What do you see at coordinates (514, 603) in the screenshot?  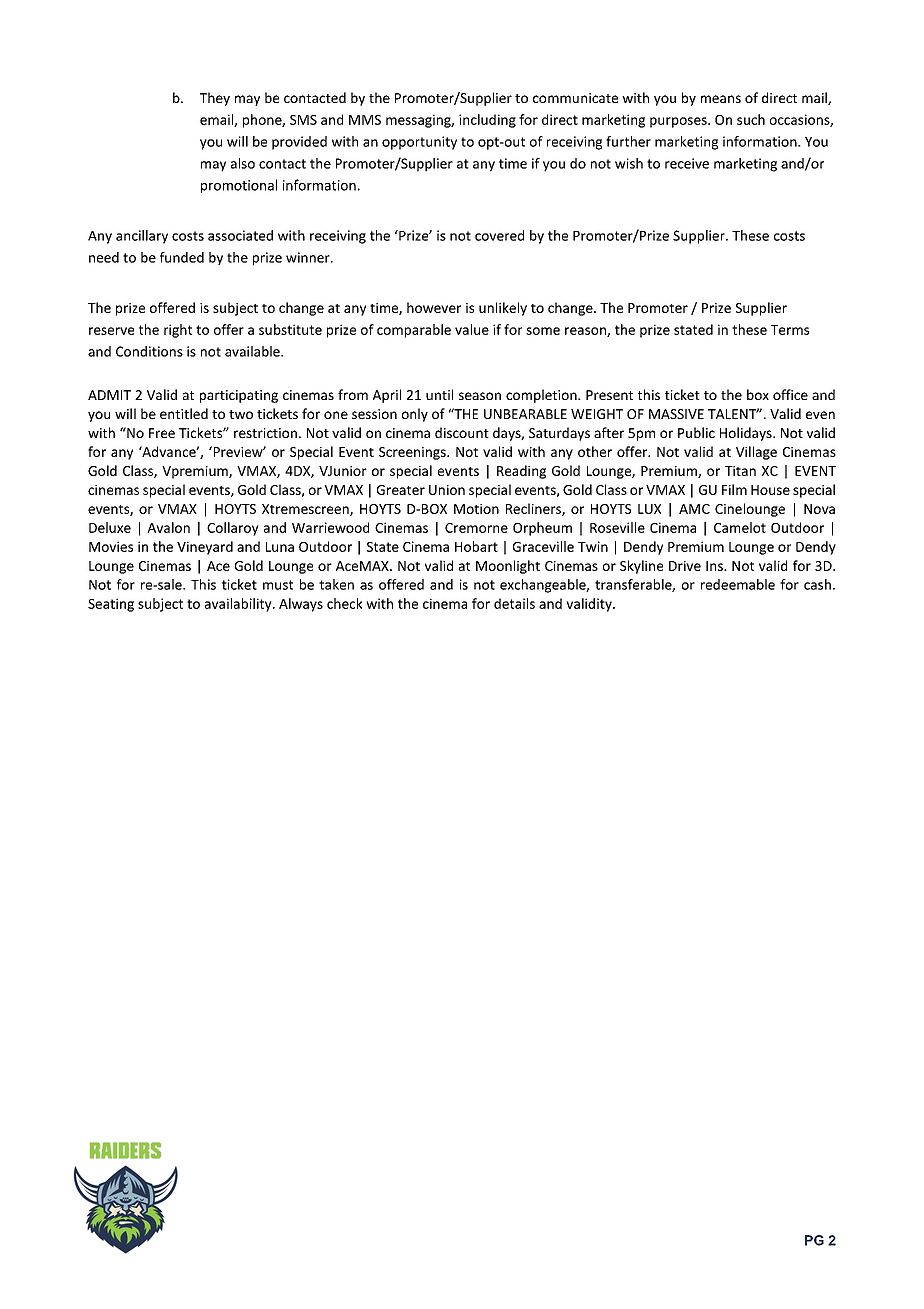 I see `details` at bounding box center [514, 603].
